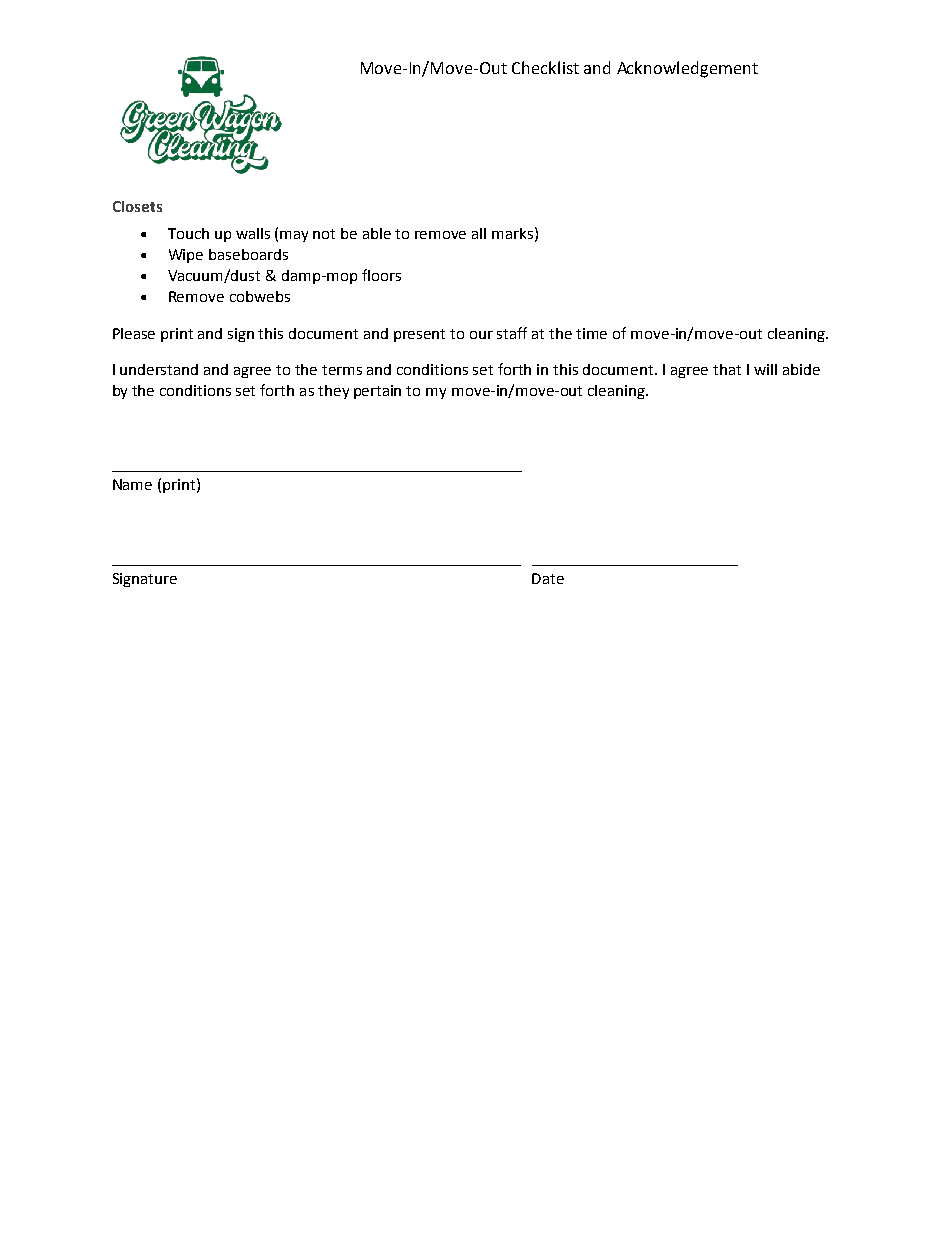 Image resolution: width=952 pixels, height=1233 pixels. Describe the element at coordinates (727, 369) in the screenshot. I see `that` at that location.
